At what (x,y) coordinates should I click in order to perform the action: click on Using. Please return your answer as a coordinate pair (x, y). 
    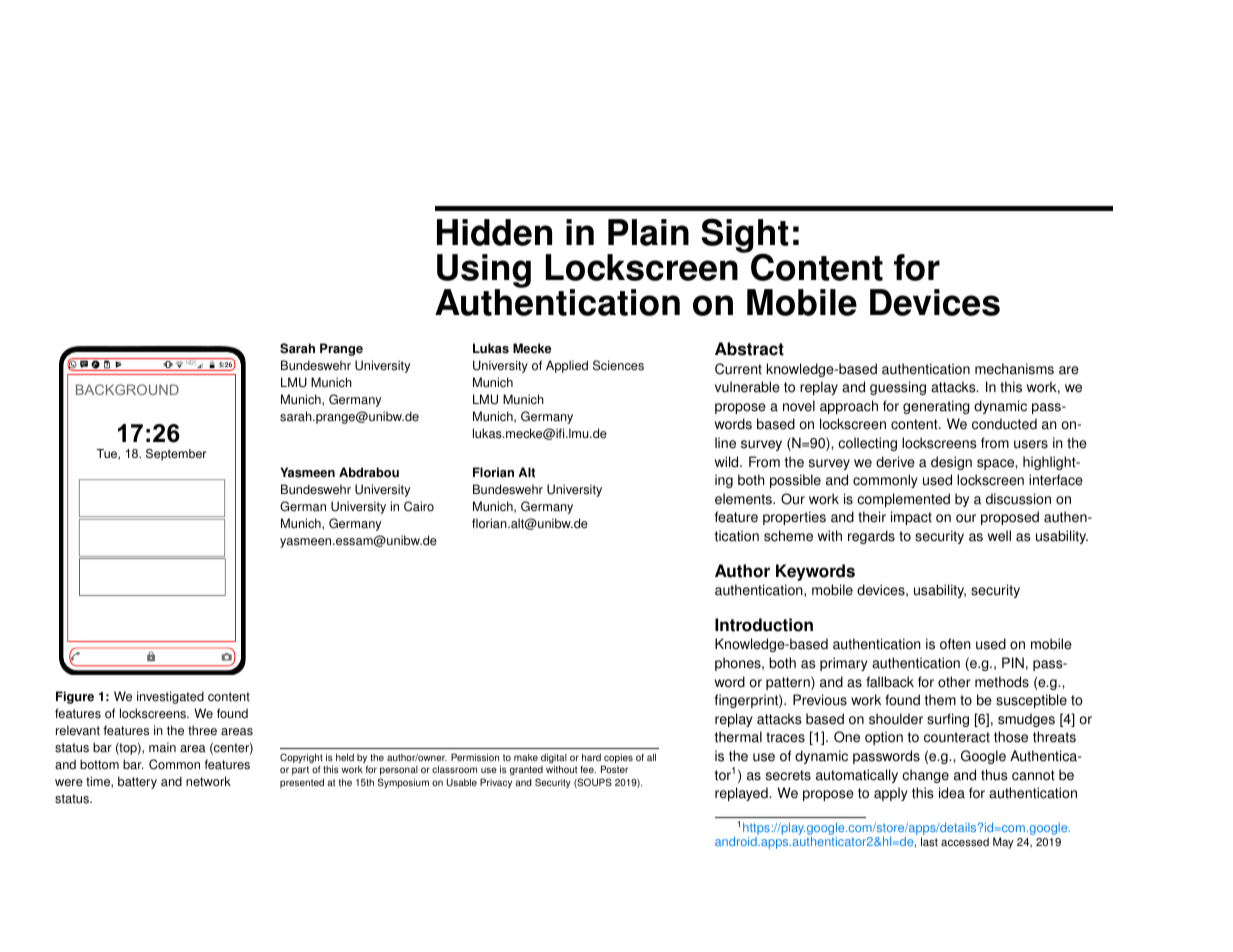
    Looking at the image, I should click on (484, 272).
